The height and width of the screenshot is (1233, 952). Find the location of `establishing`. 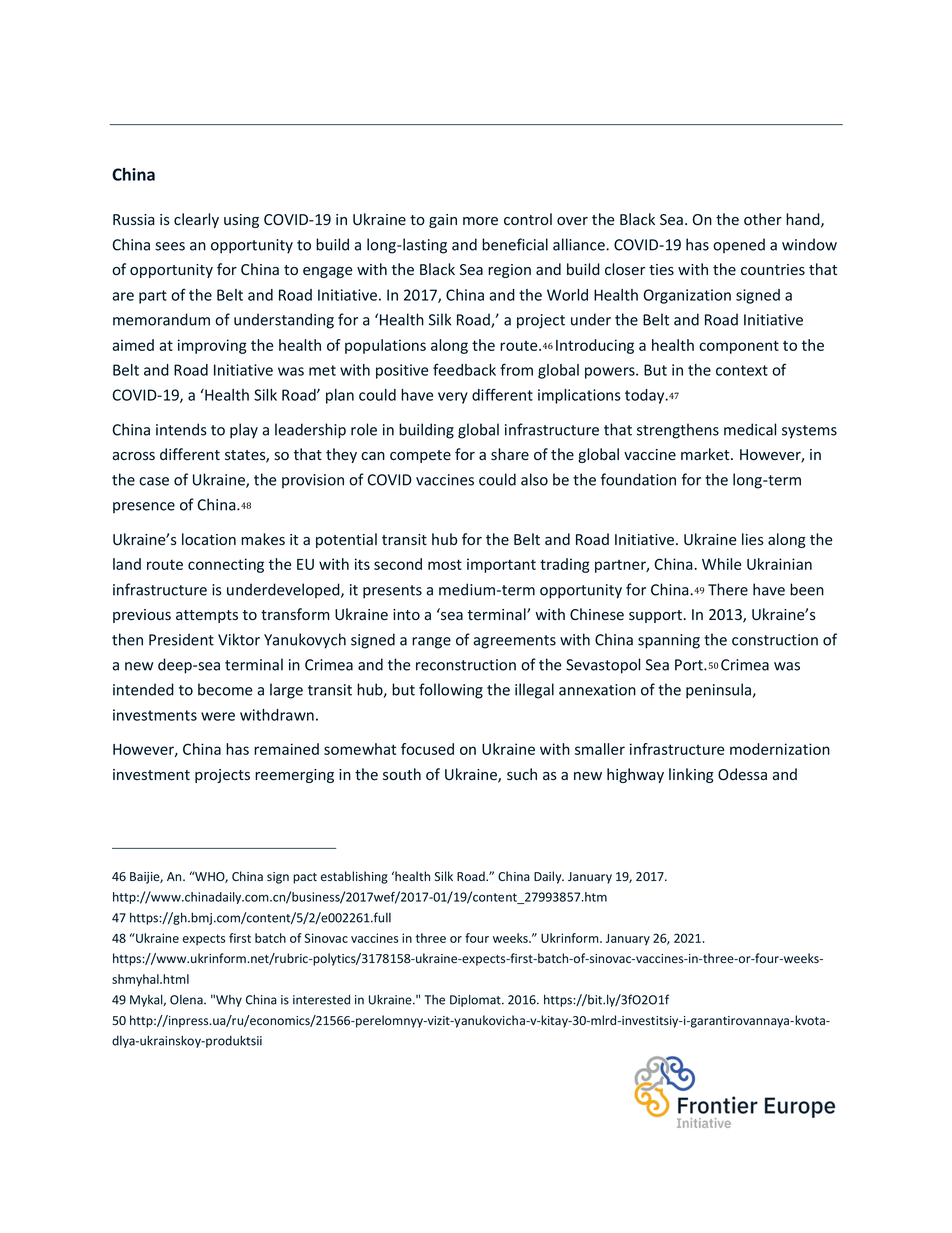

establishing is located at coordinates (354, 877).
